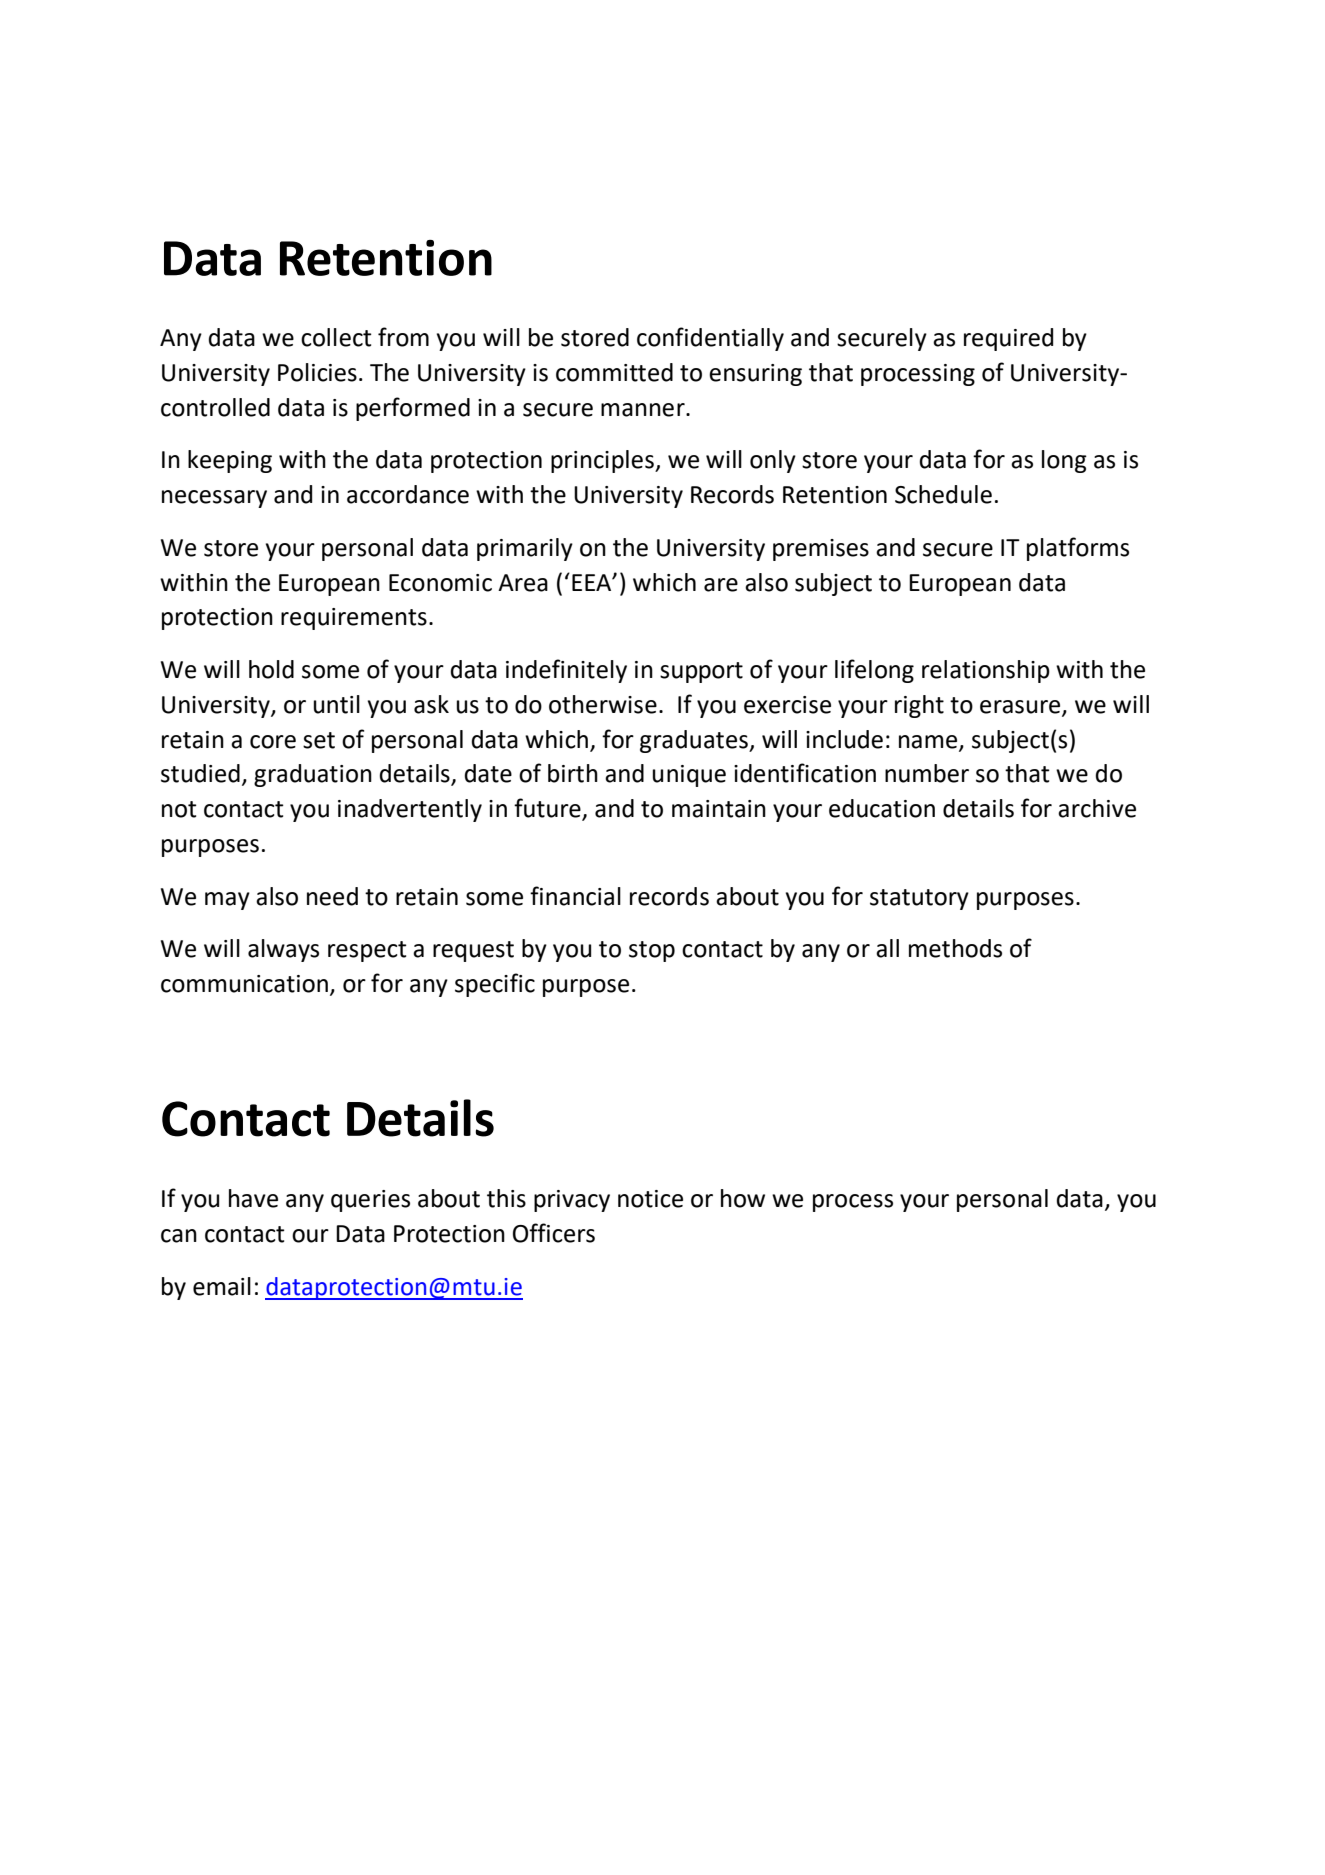 The height and width of the screenshot is (1875, 1325). I want to click on Officers, so click(554, 1233).
